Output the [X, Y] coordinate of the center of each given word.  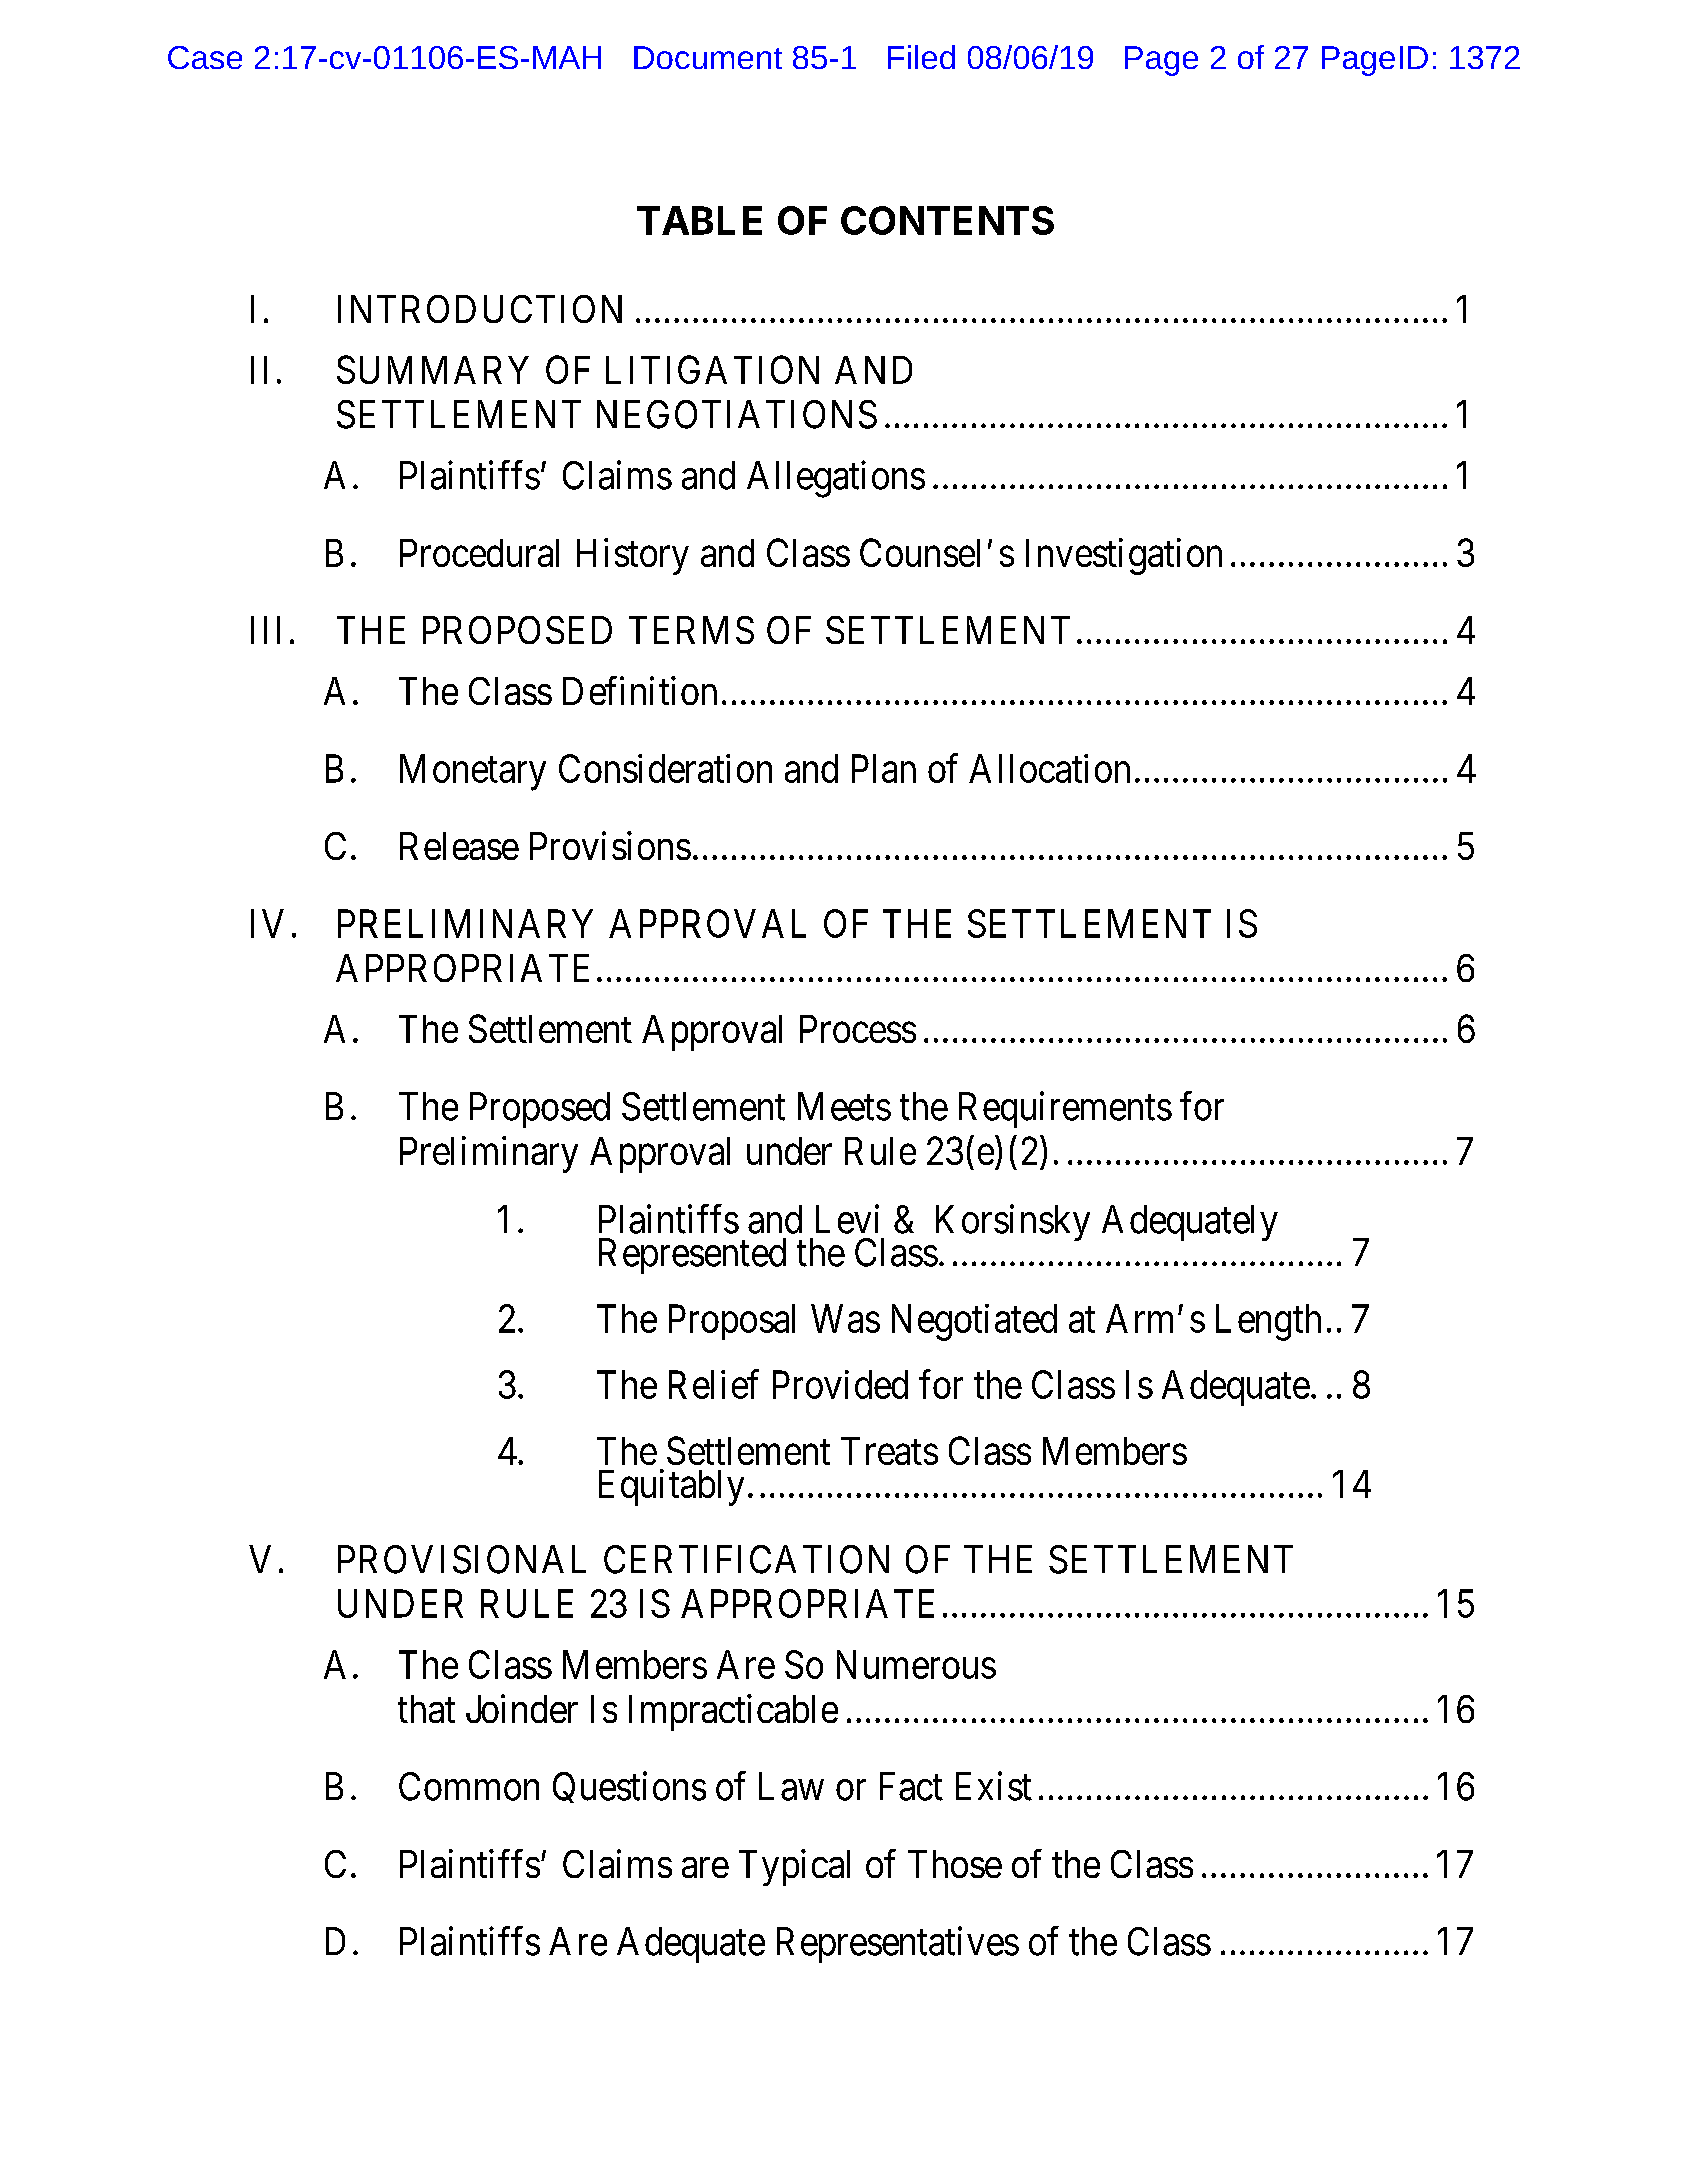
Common [469, 1786]
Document [708, 57]
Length [1268, 1322]
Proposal [732, 1322]
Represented [692, 1256]
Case [205, 57]
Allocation [1049, 768]
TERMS [691, 630]
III [265, 630]
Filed [921, 57]
